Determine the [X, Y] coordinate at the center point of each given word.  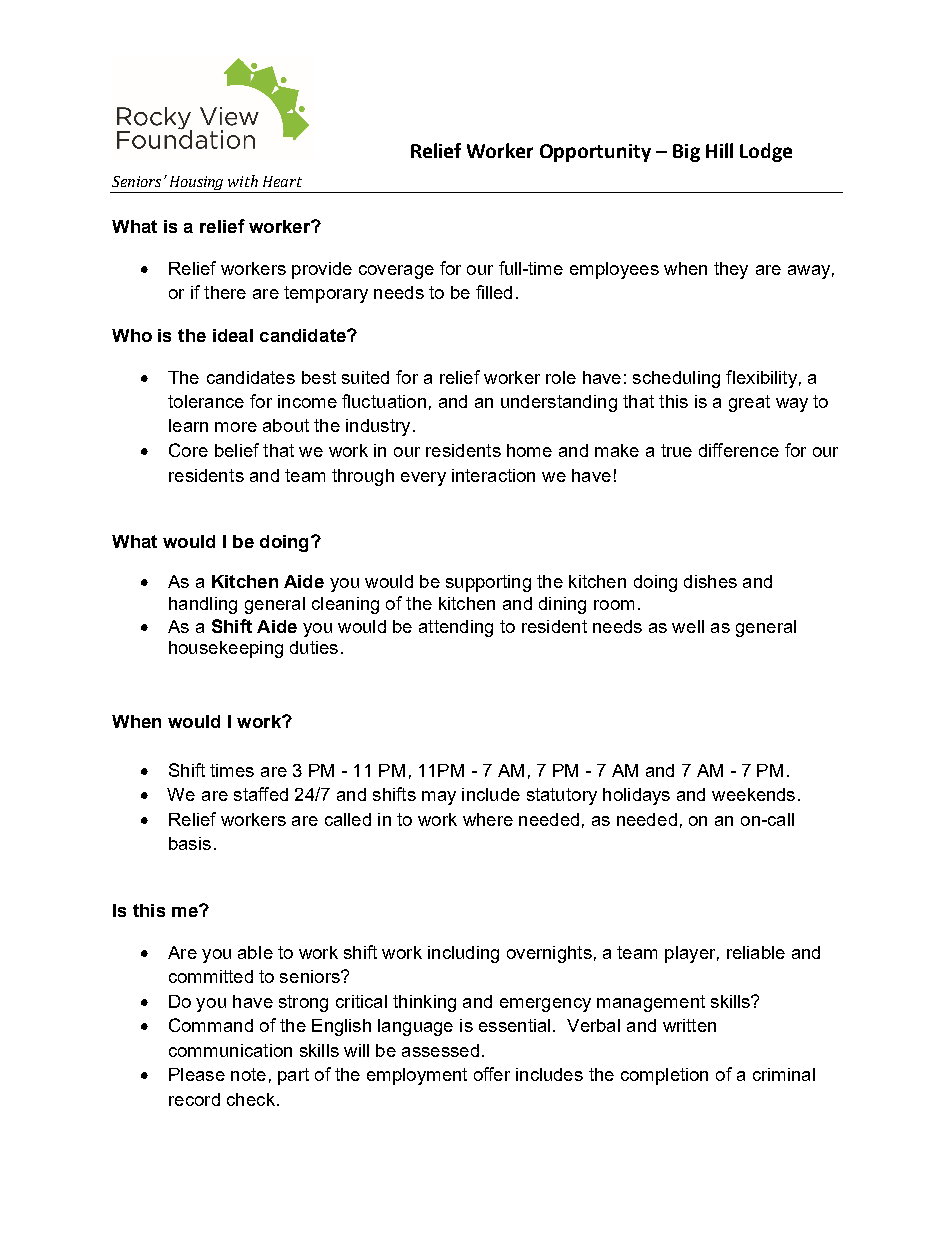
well [688, 626]
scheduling [676, 379]
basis [190, 843]
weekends [753, 794]
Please [197, 1074]
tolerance [206, 401]
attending [456, 628]
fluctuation [384, 401]
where [488, 819]
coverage [396, 272]
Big [686, 153]
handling [203, 605]
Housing [197, 184]
